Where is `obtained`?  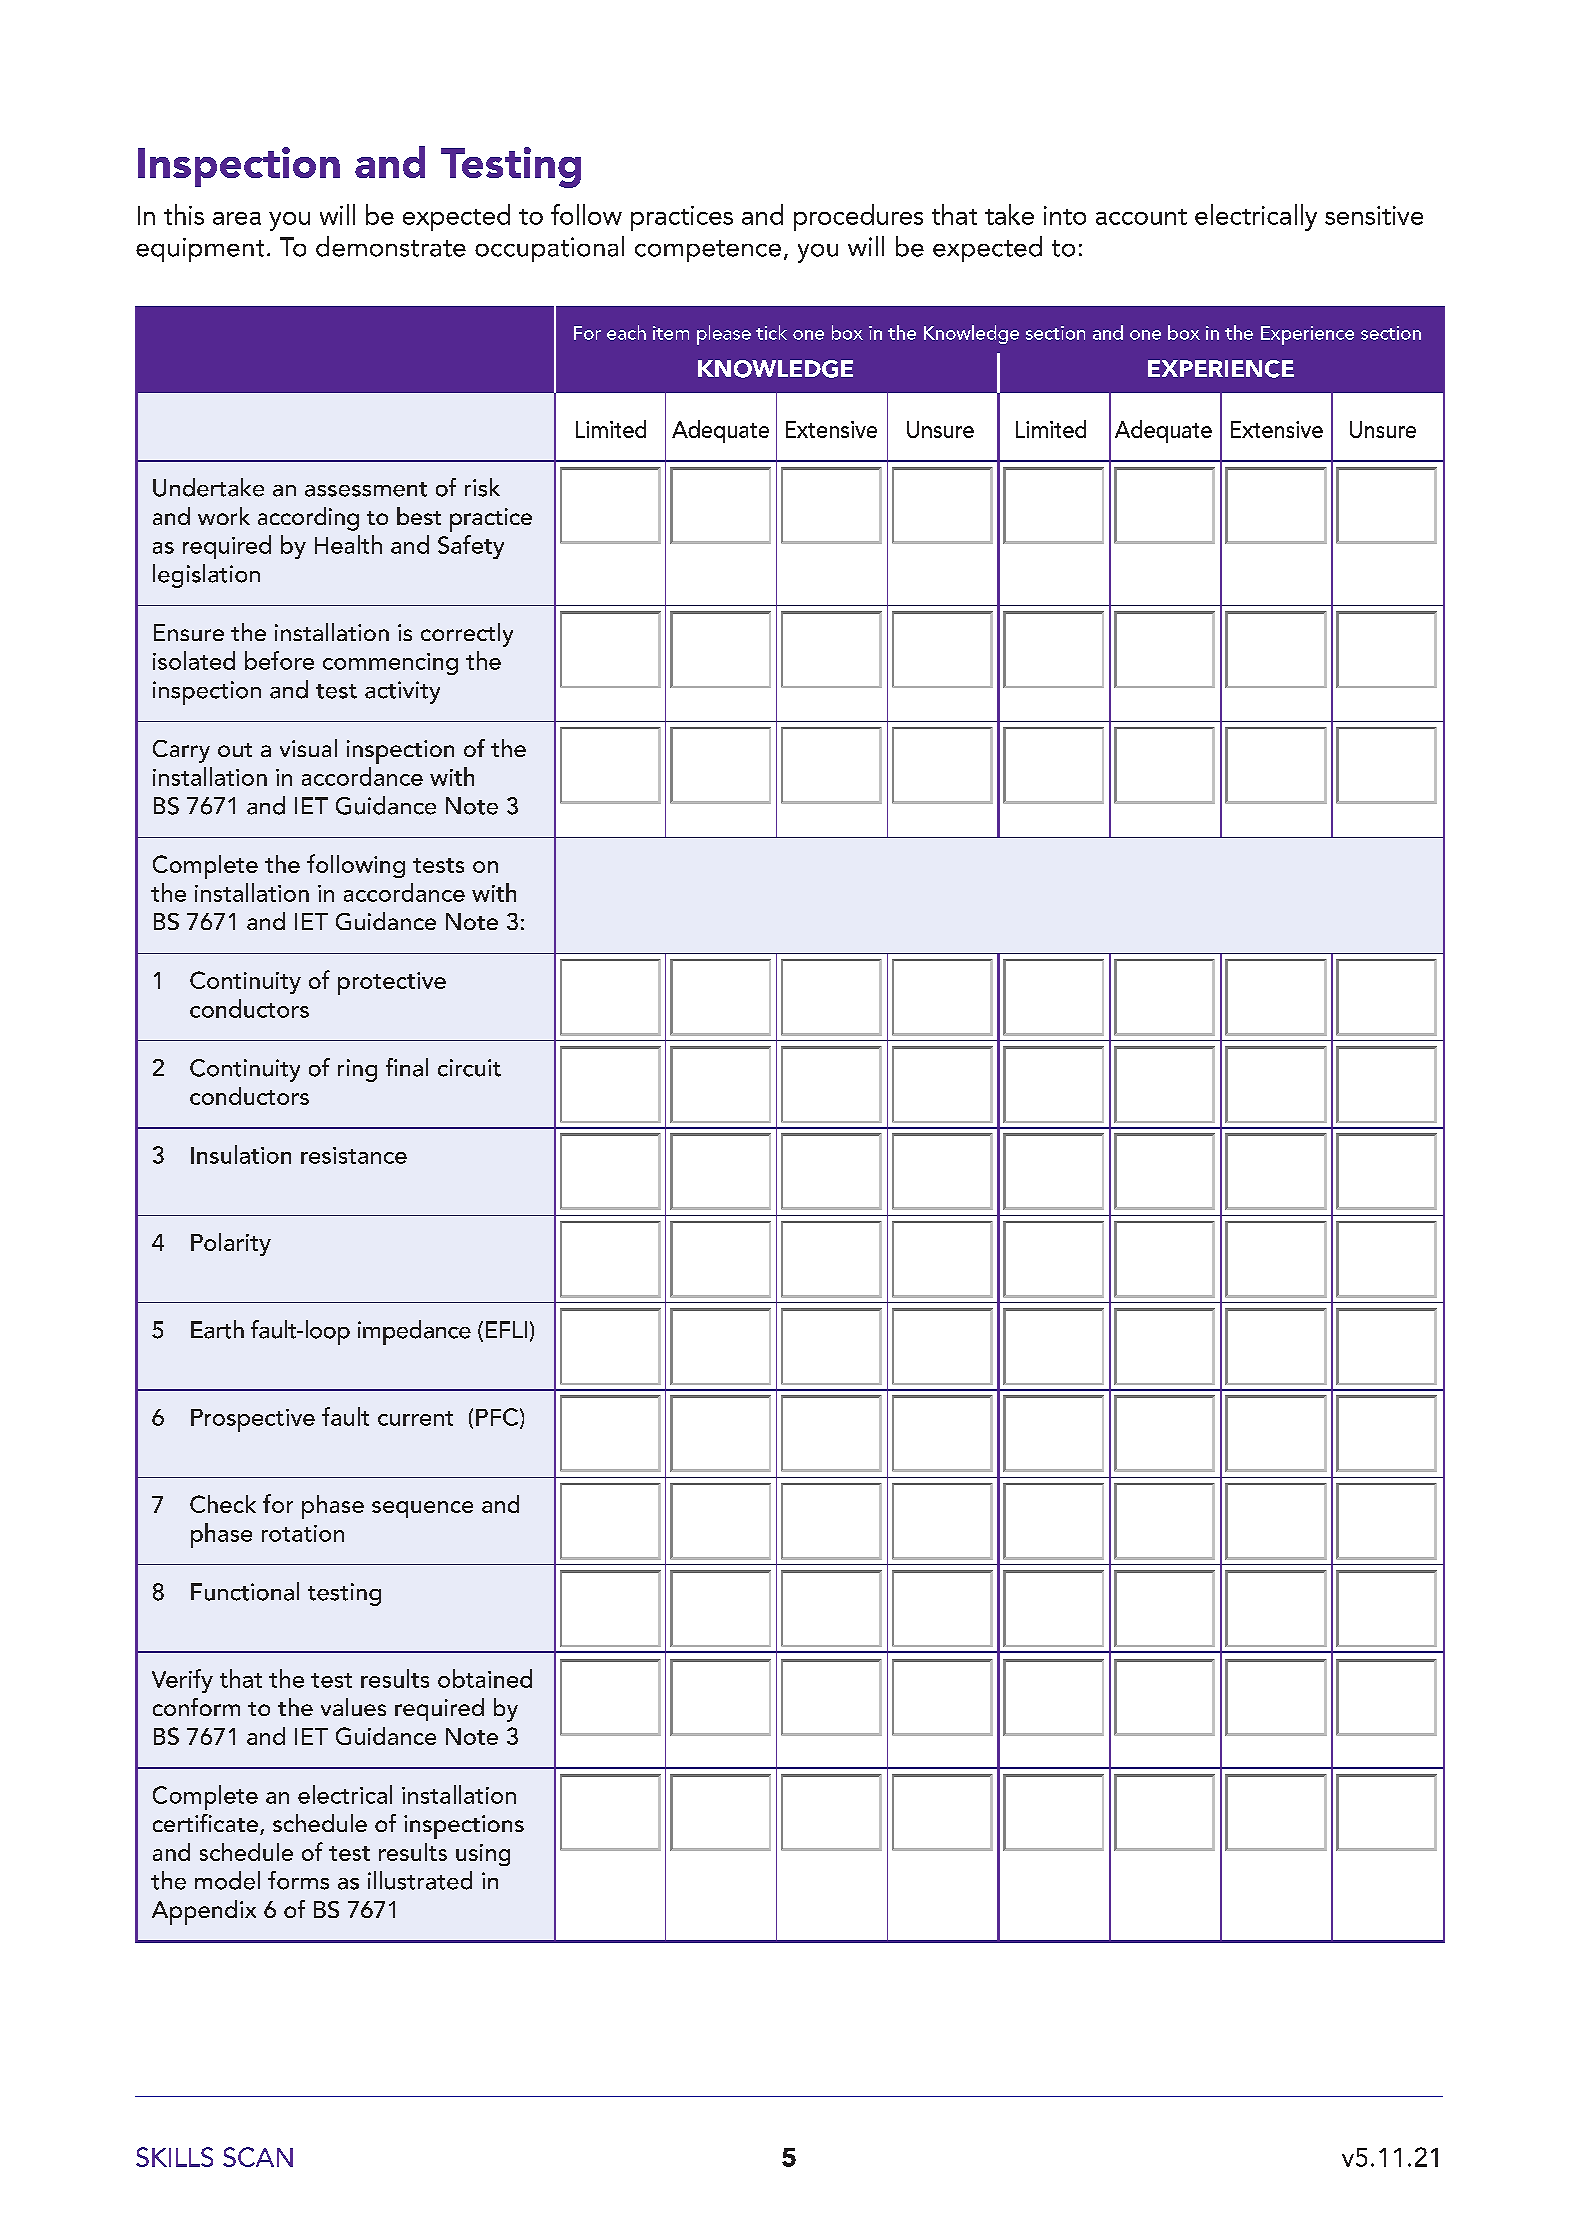
obtained is located at coordinates (485, 1678).
